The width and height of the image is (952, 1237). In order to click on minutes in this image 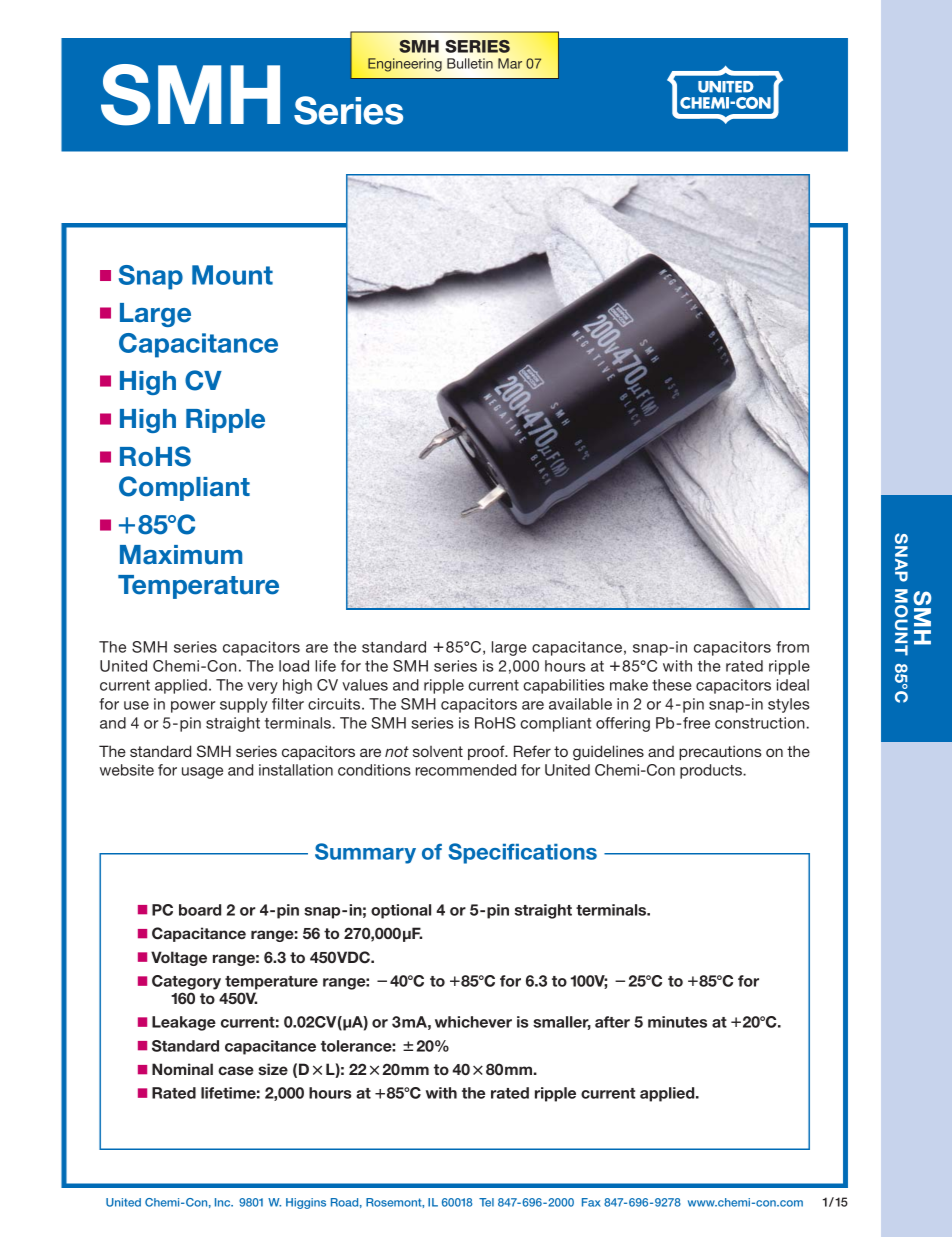, I will do `click(677, 1022)`.
